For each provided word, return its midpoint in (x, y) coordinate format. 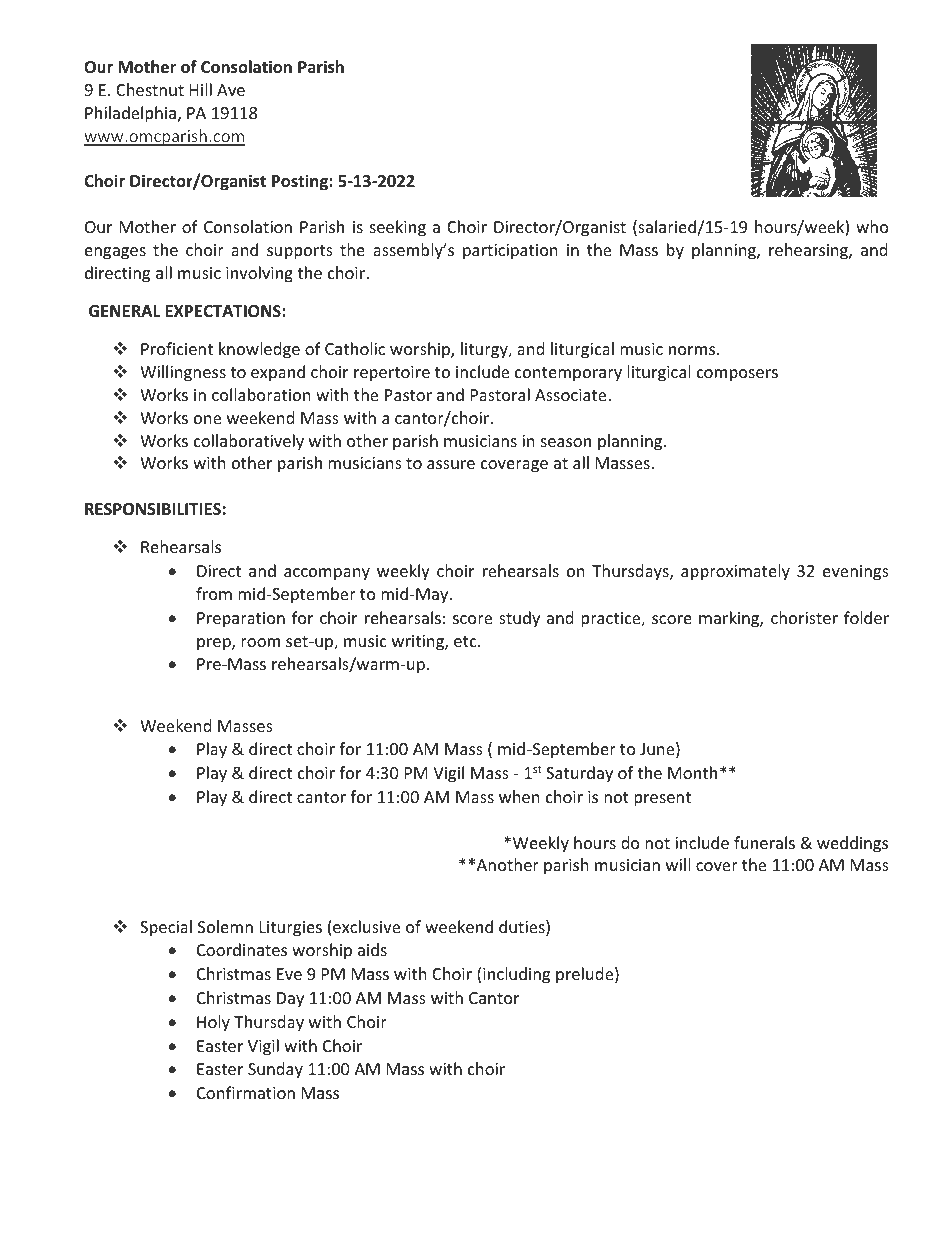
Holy (213, 1023)
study (519, 619)
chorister (804, 617)
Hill (201, 89)
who (872, 226)
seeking (398, 228)
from (214, 593)
